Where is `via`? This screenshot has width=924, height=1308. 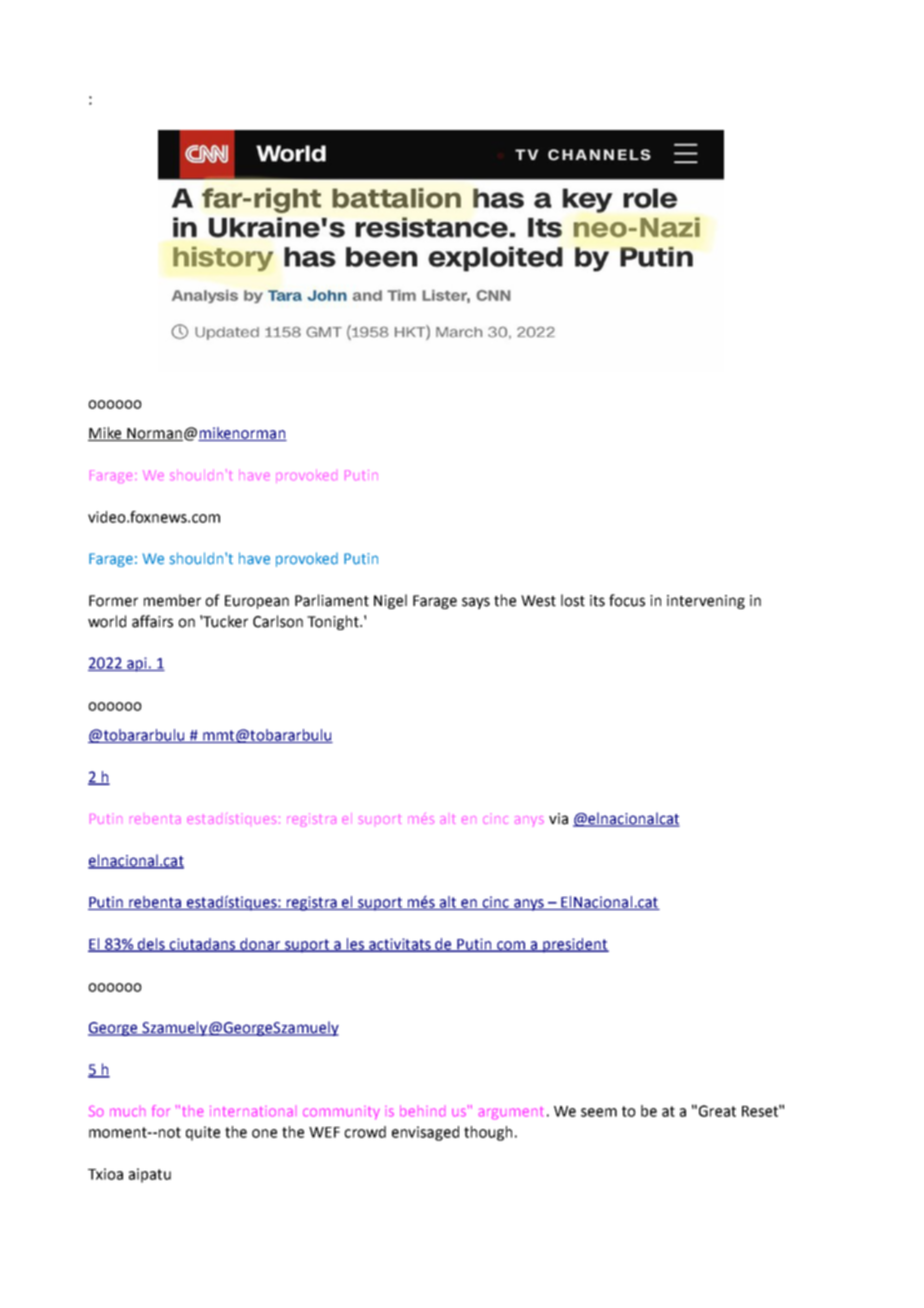
via is located at coordinates (558, 819).
